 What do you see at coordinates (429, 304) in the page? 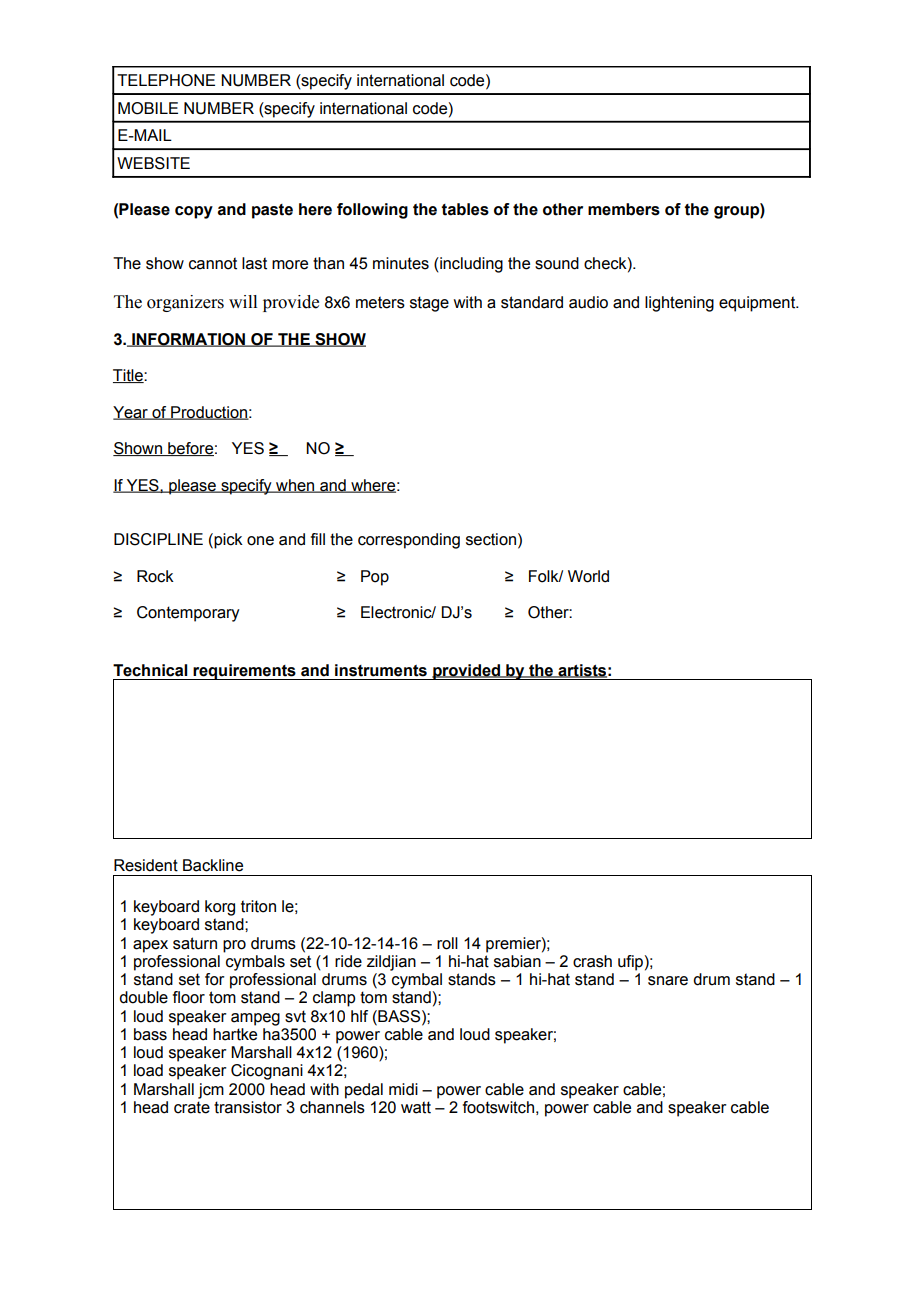
I see `stage` at bounding box center [429, 304].
